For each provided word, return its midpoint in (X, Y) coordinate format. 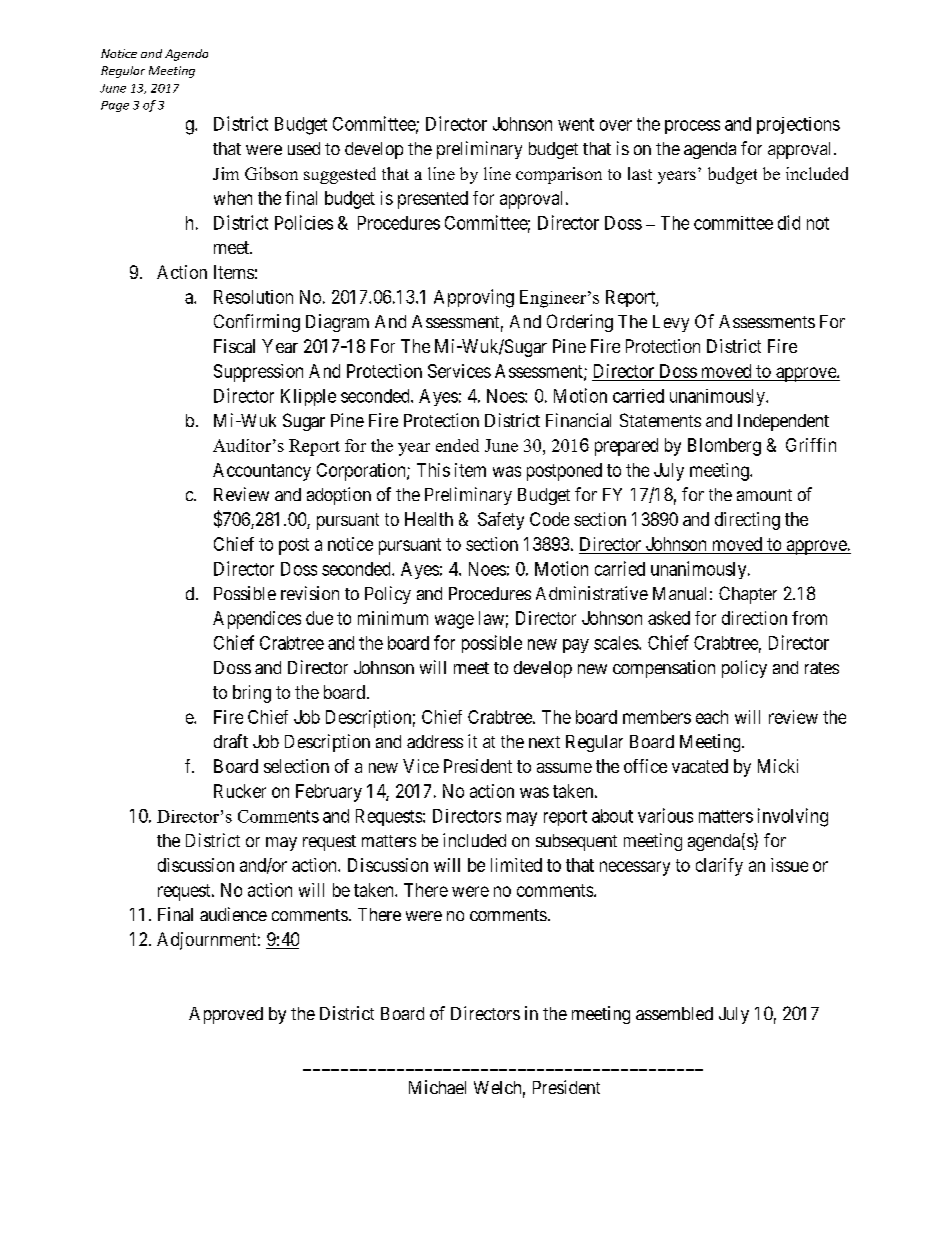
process (692, 127)
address (435, 741)
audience (233, 914)
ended (457, 445)
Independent (783, 422)
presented (433, 200)
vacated (700, 766)
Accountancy (262, 472)
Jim (226, 173)
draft (231, 741)
